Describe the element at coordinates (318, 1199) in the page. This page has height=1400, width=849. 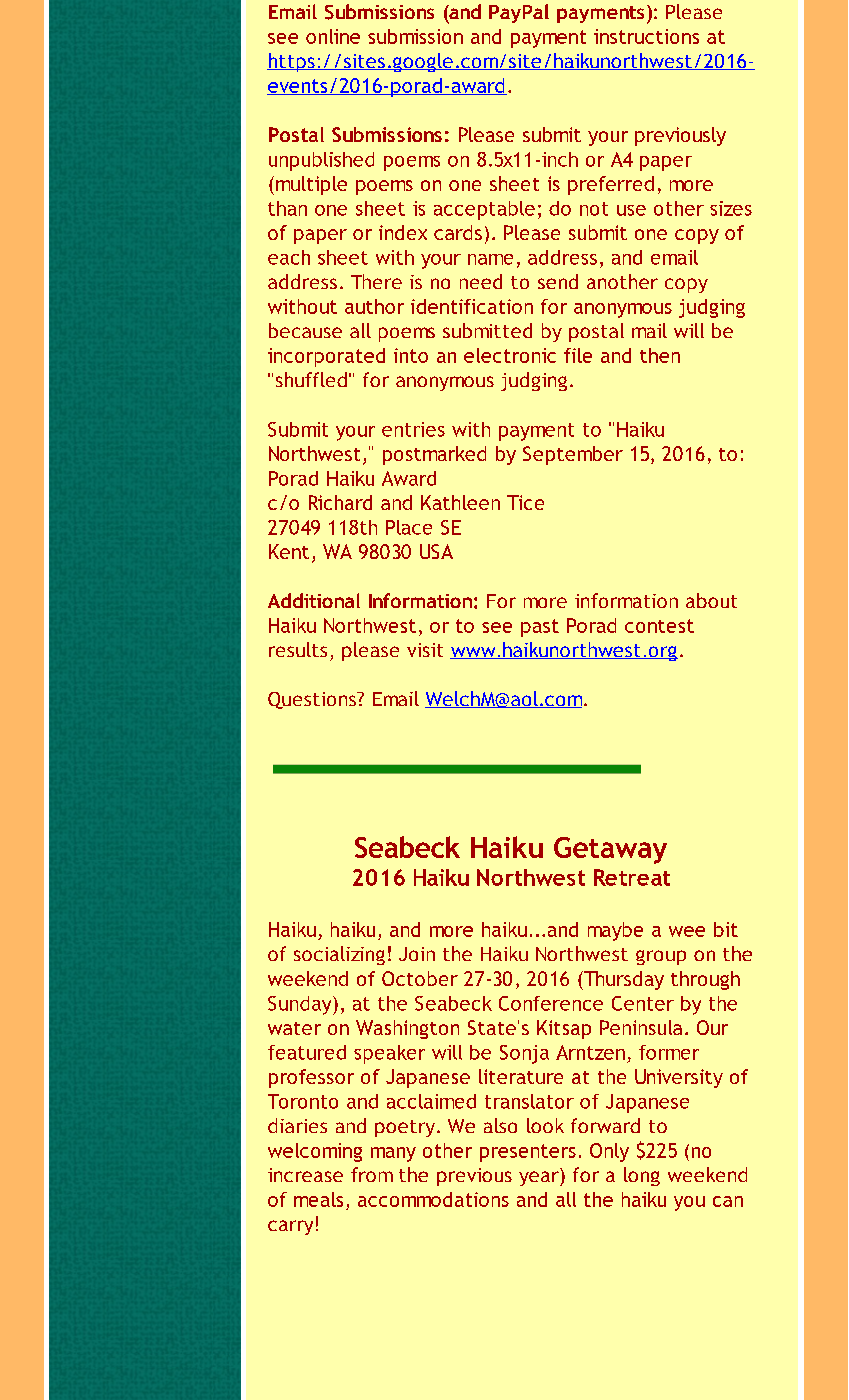
I see `meals` at that location.
